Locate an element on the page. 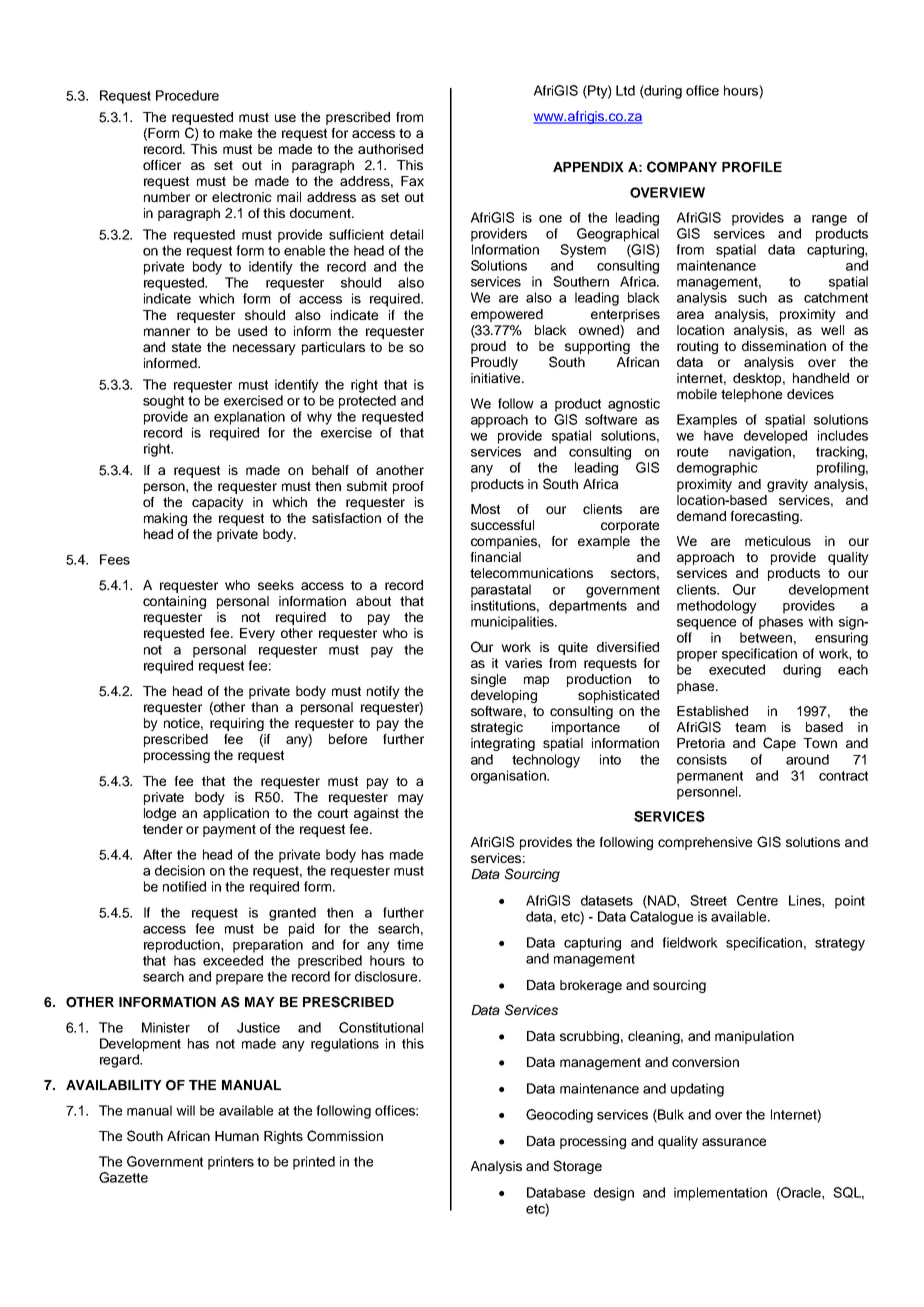 The width and height of the image is (924, 1307). Every is located at coordinates (257, 634).
